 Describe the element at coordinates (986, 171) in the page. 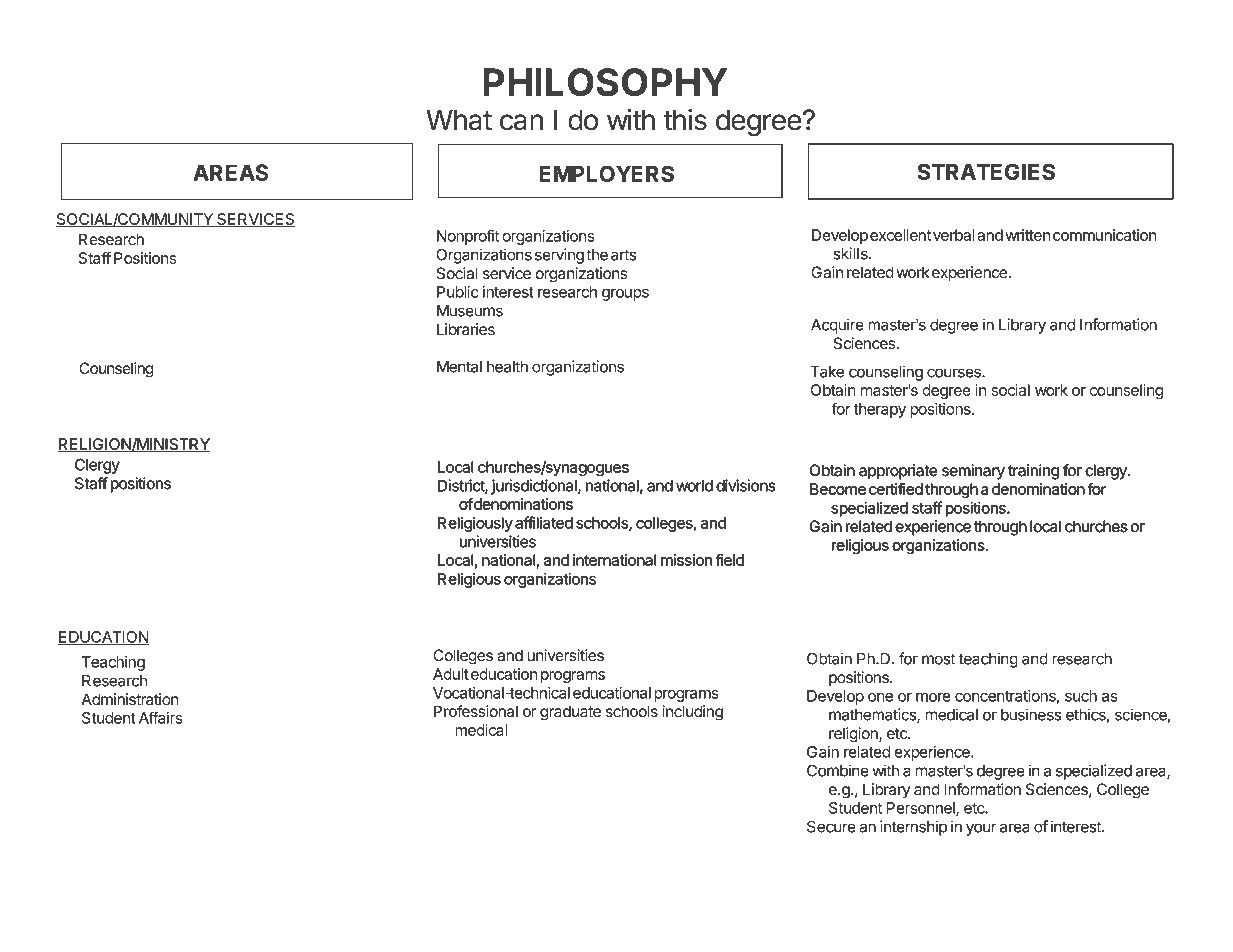

I see `STRATEGIES` at that location.
